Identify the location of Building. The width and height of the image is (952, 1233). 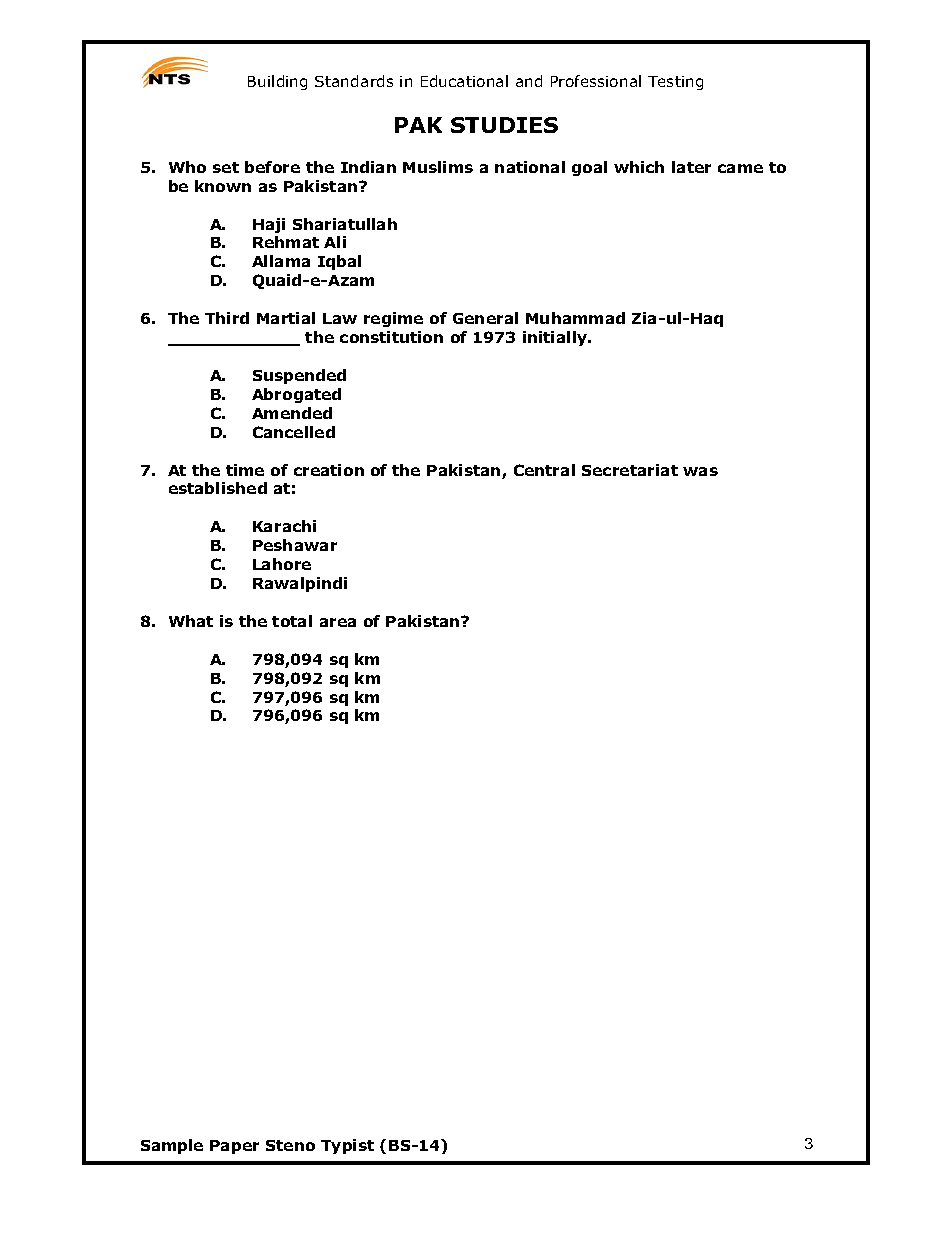
(277, 82).
